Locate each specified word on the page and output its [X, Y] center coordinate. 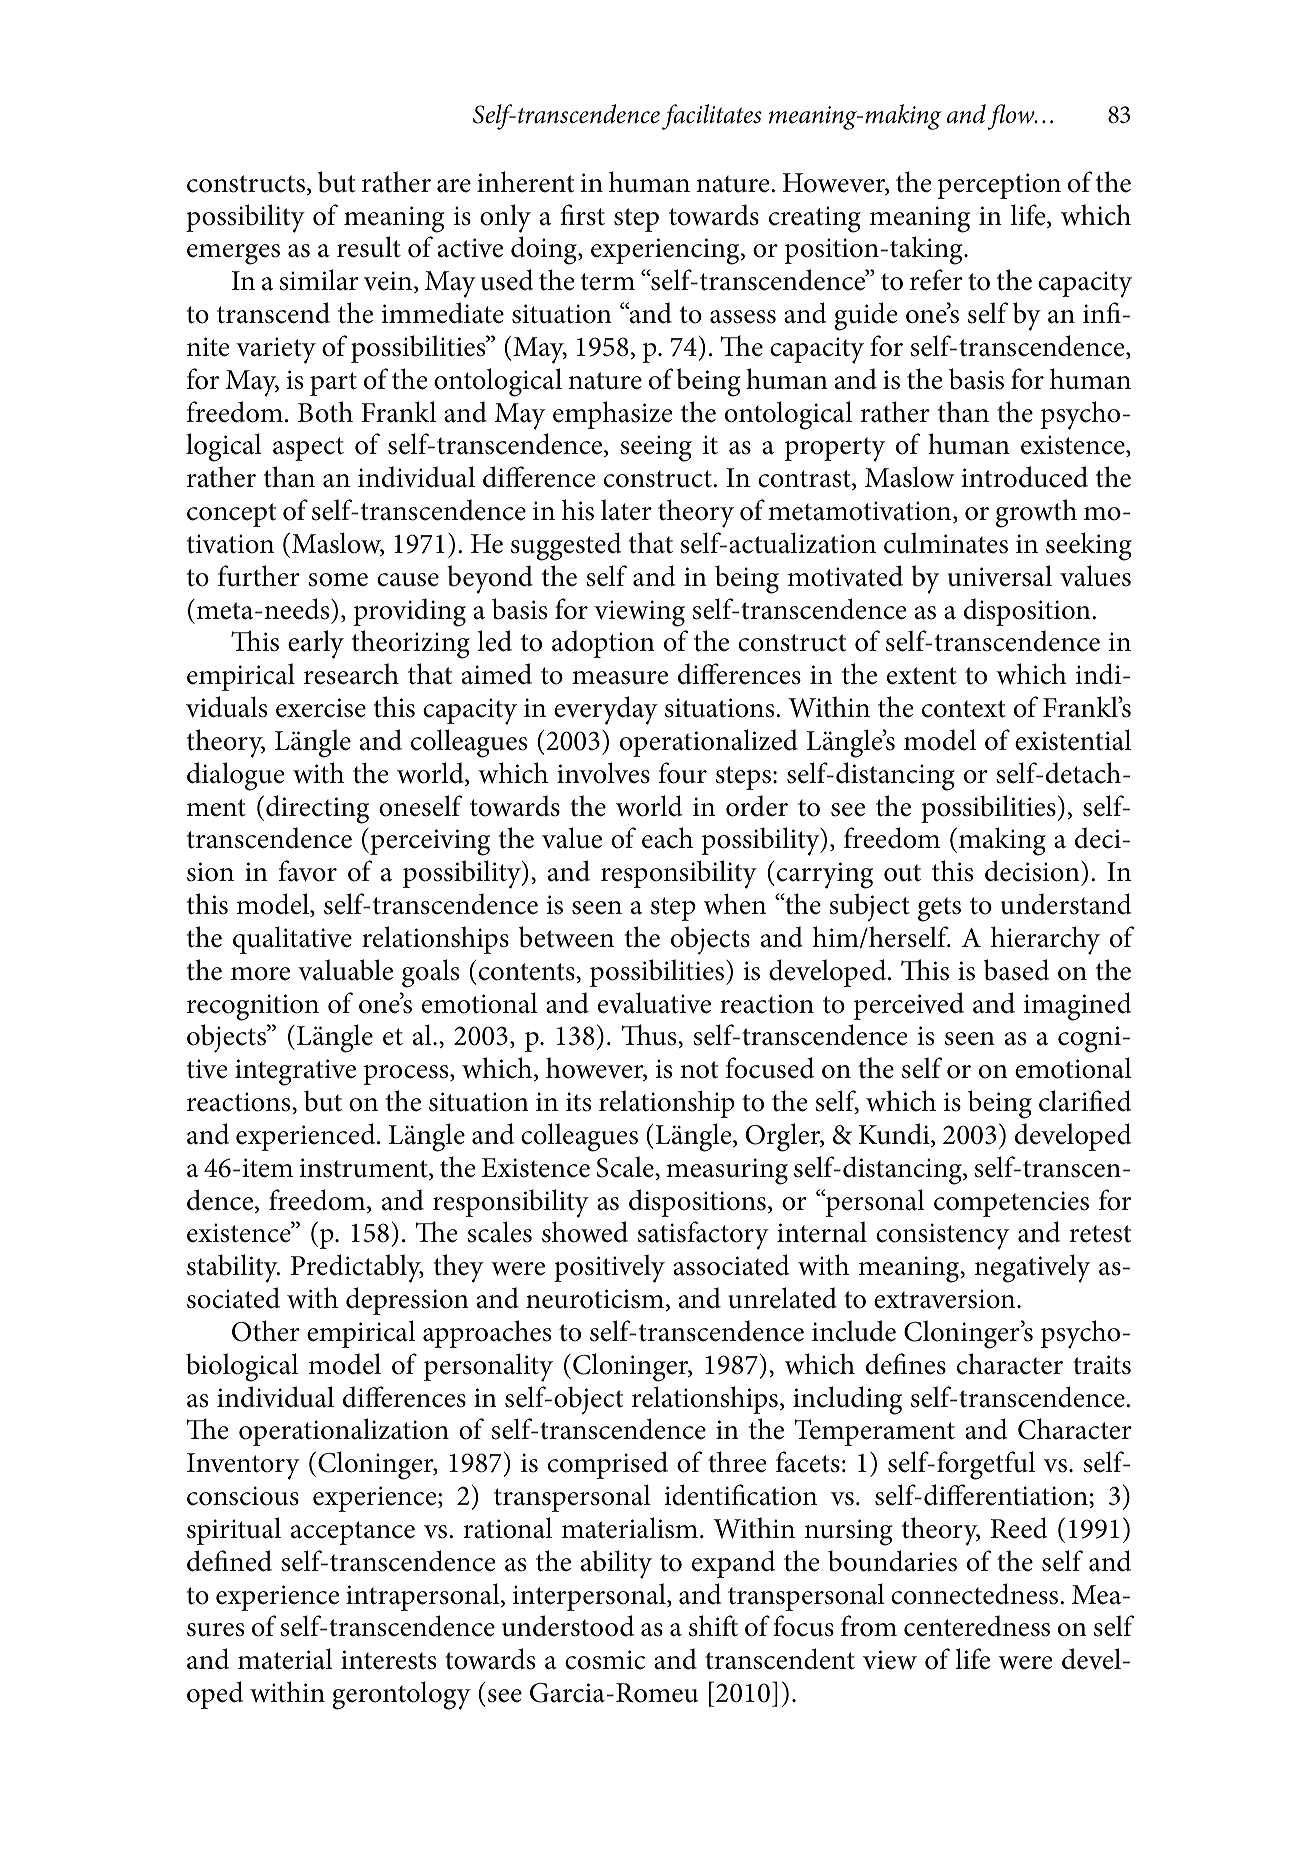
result [369, 247]
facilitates [712, 117]
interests [388, 1660]
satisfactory [703, 1235]
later [626, 510]
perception [999, 186]
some [338, 580]
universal [1000, 576]
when [735, 904]
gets [939, 909]
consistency [942, 1236]
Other [266, 1331]
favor [308, 871]
